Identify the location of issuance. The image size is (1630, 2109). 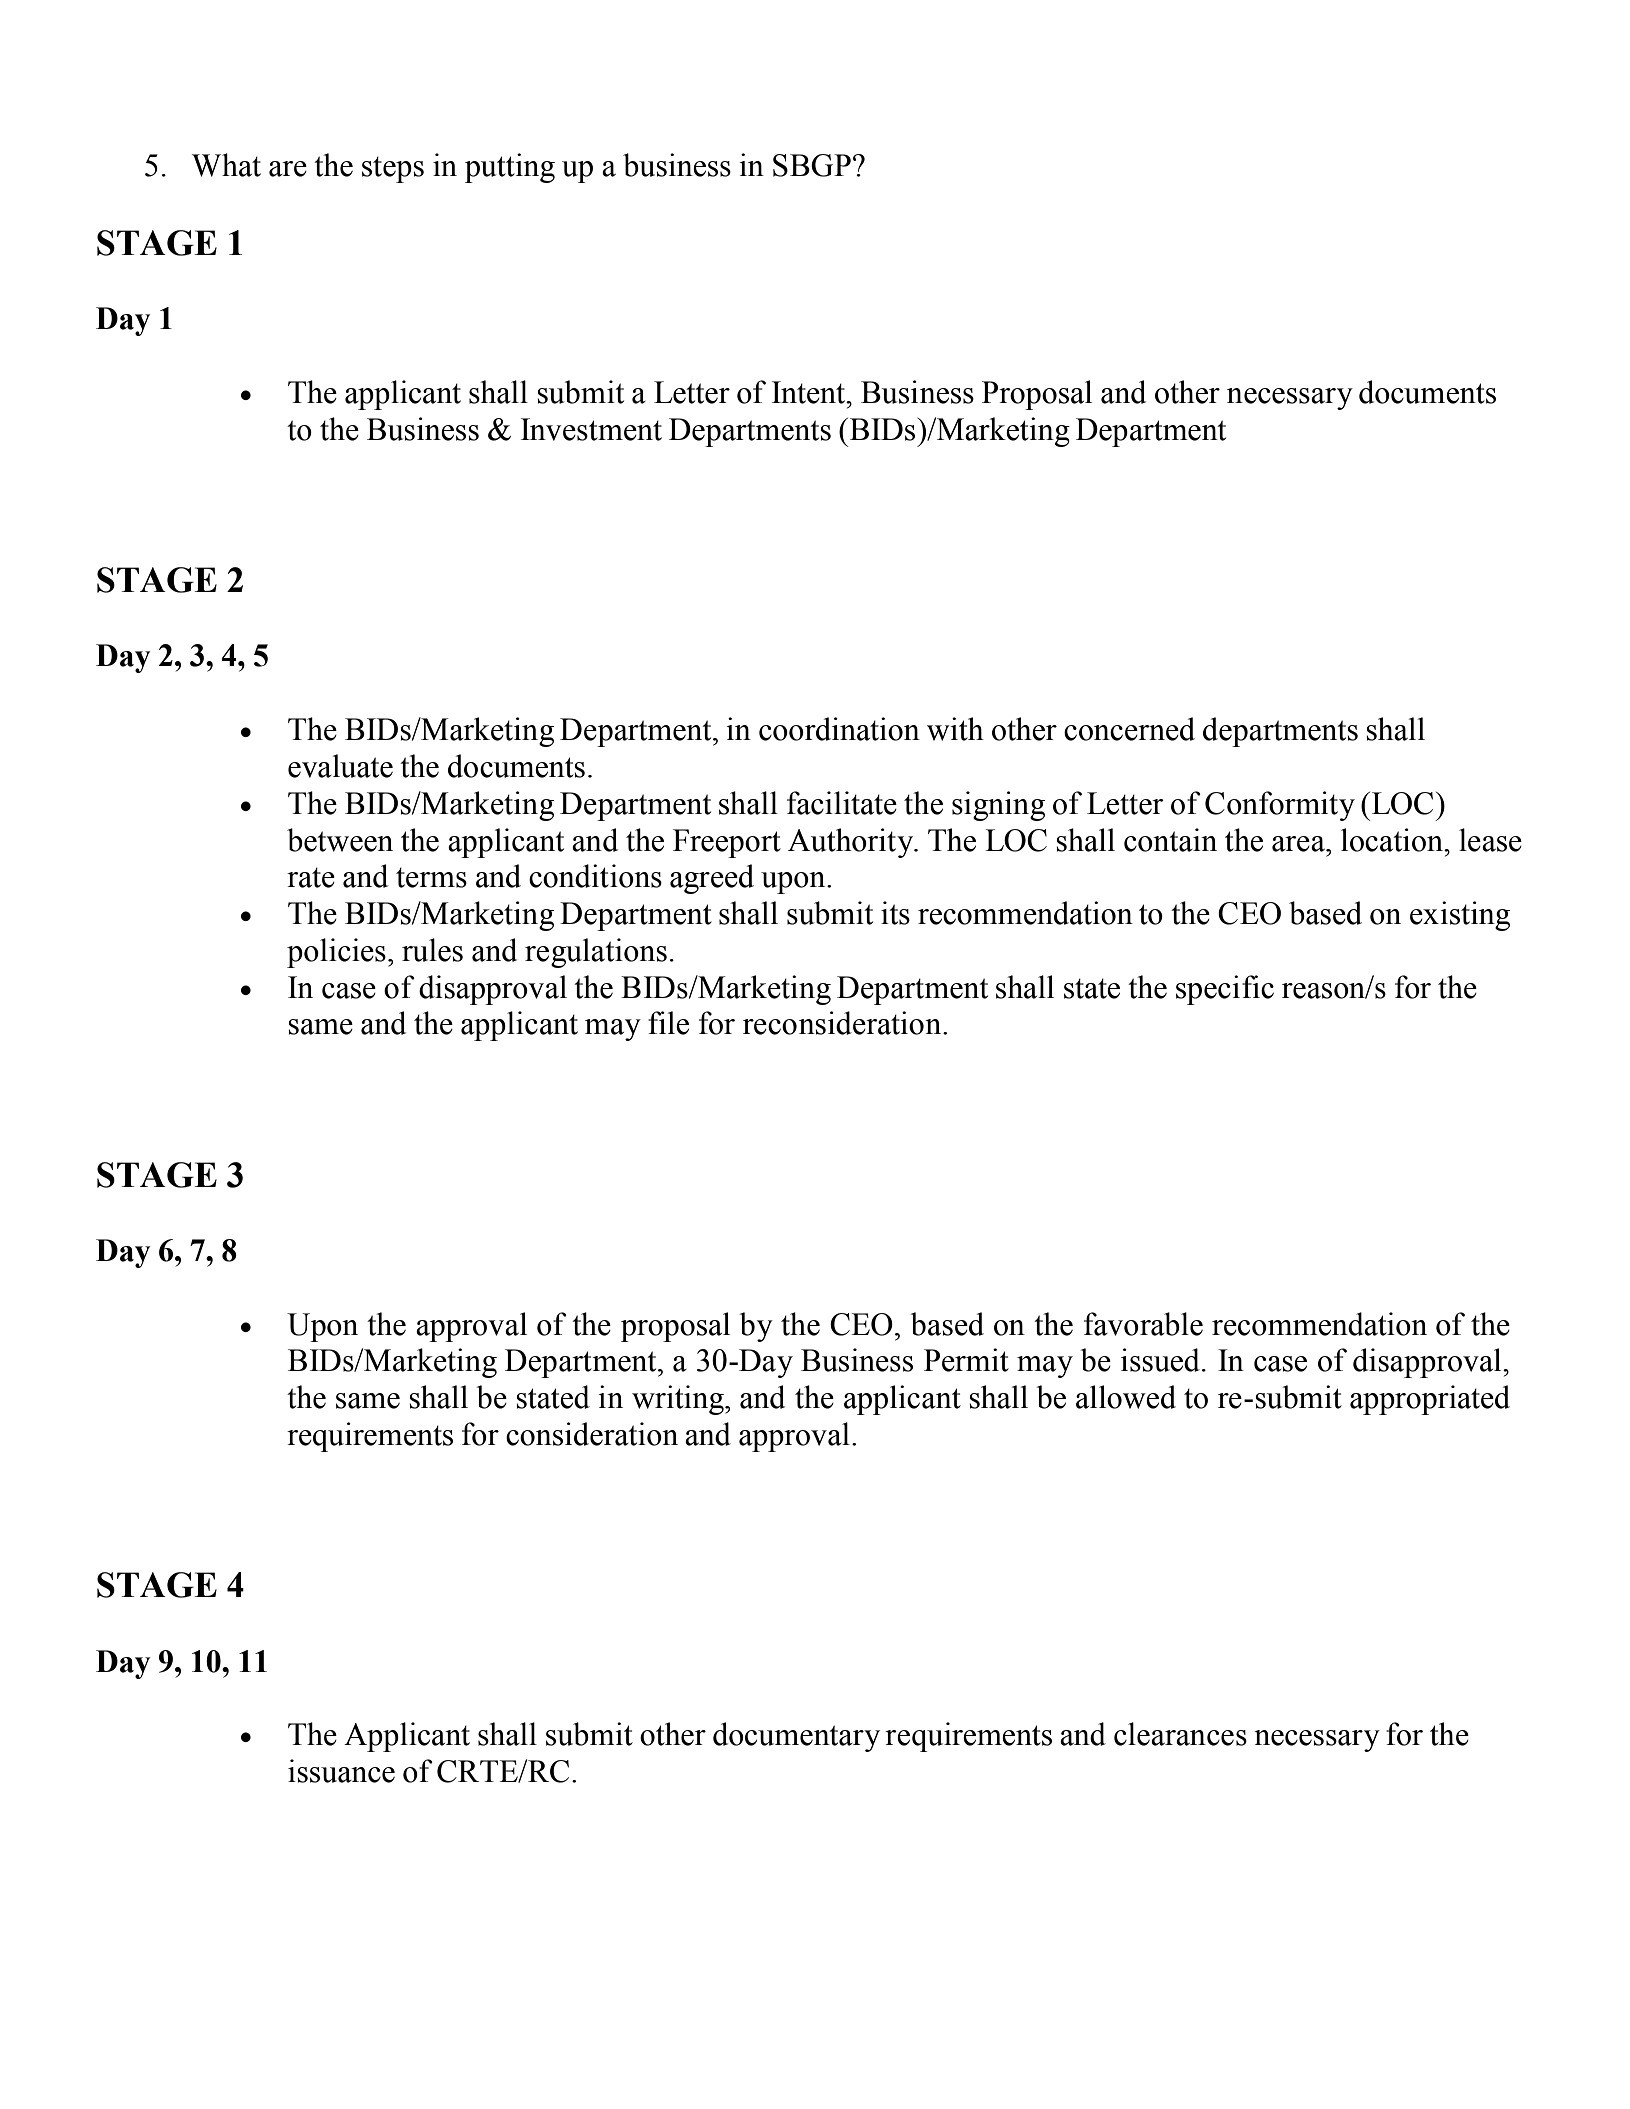
(341, 1771).
